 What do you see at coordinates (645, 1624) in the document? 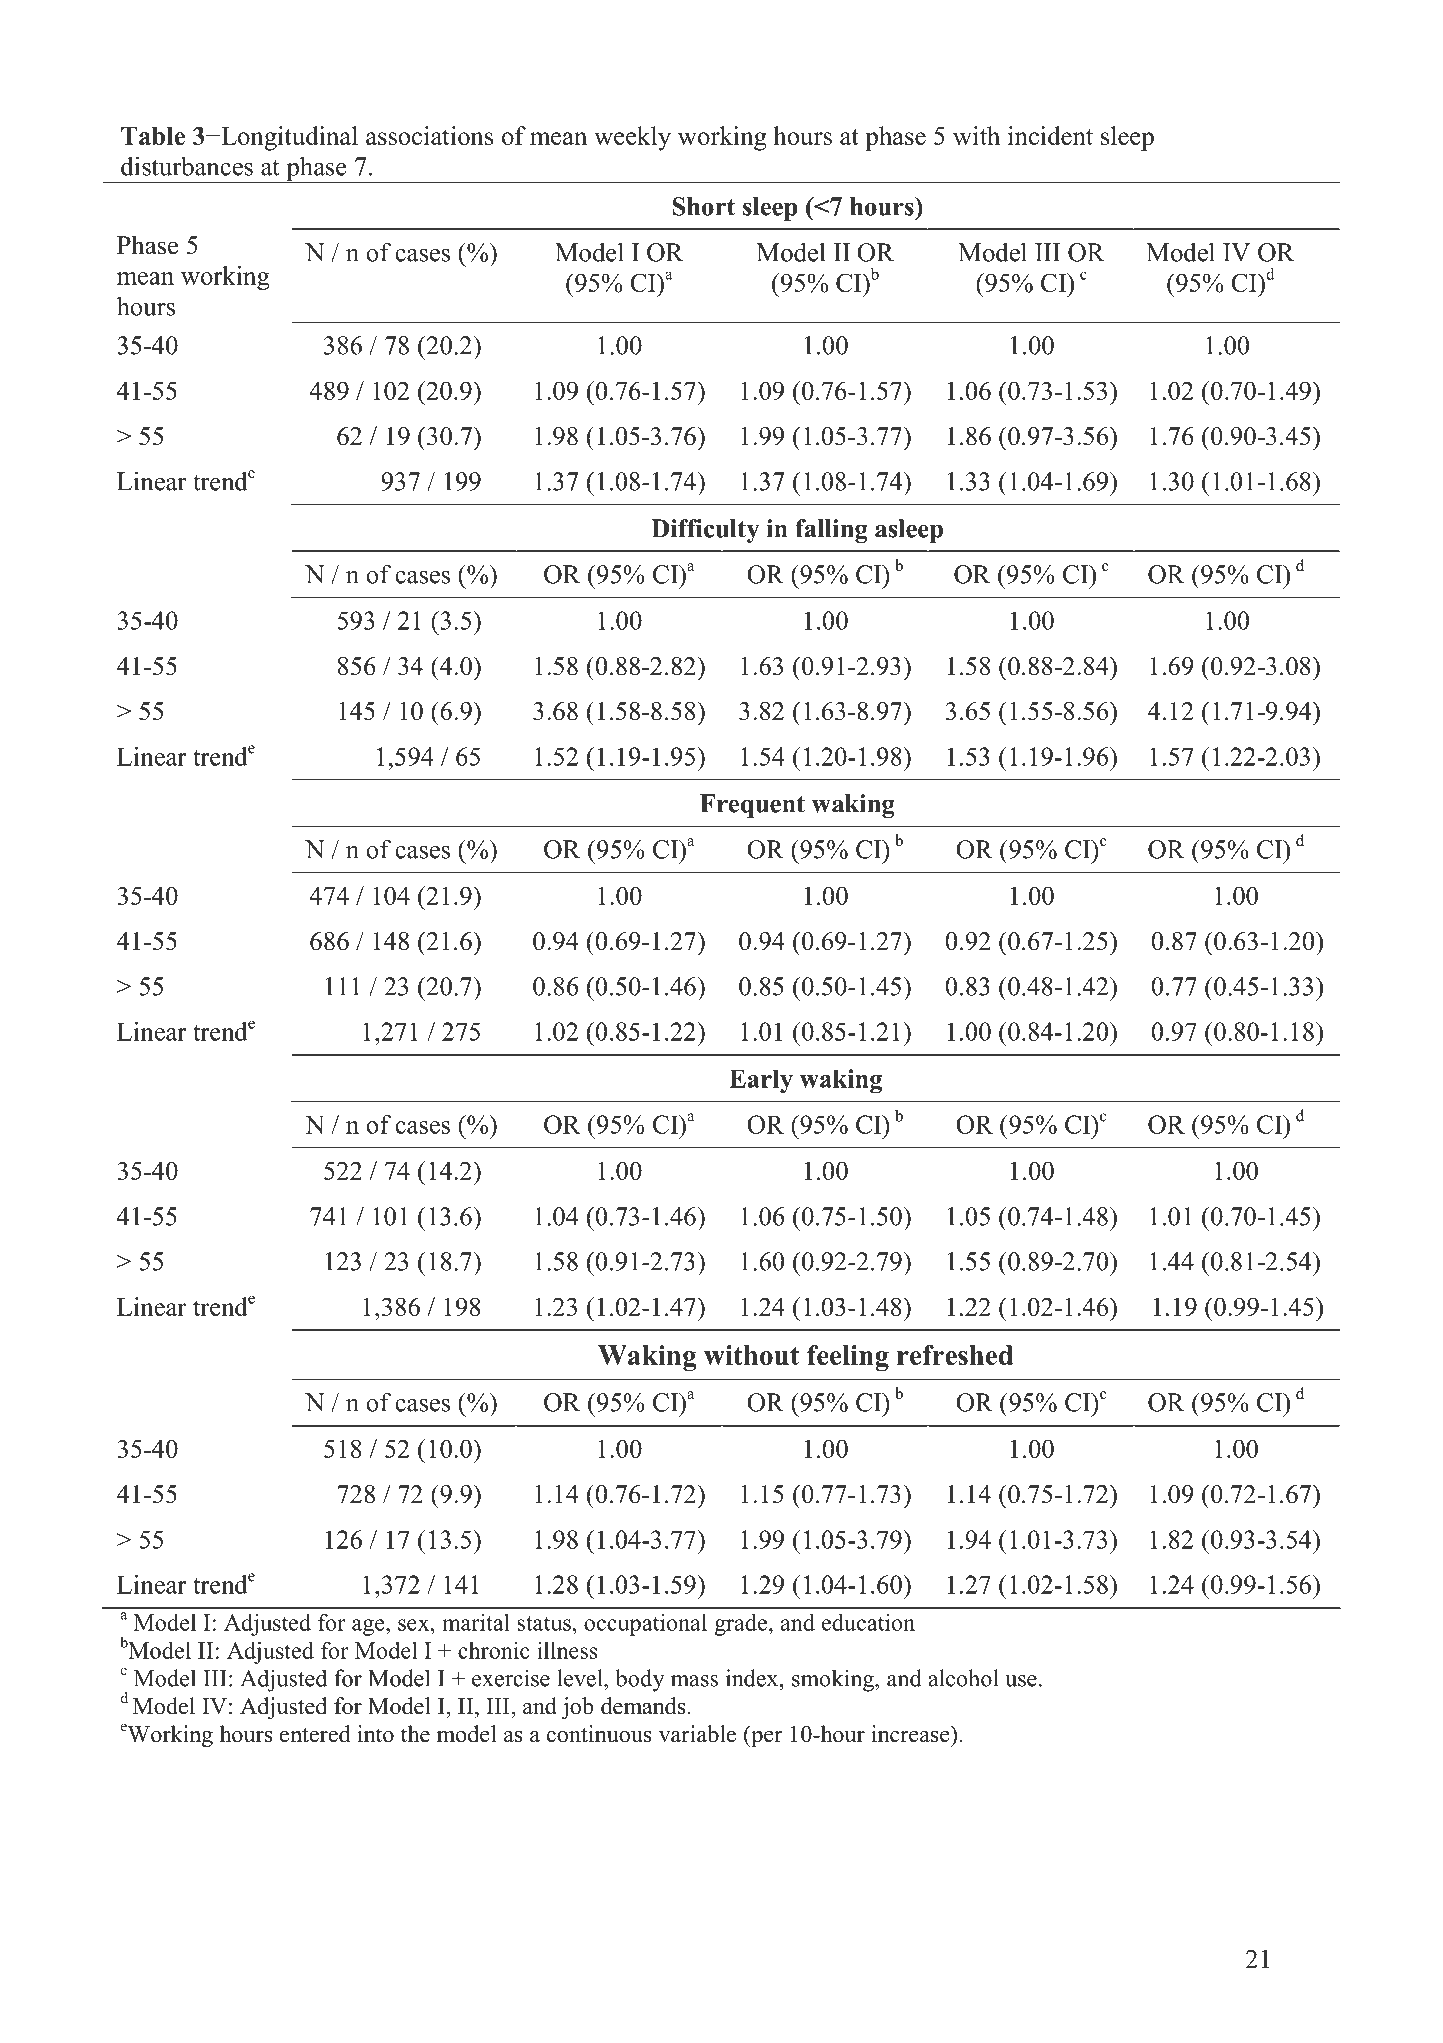
I see `occupational` at bounding box center [645, 1624].
